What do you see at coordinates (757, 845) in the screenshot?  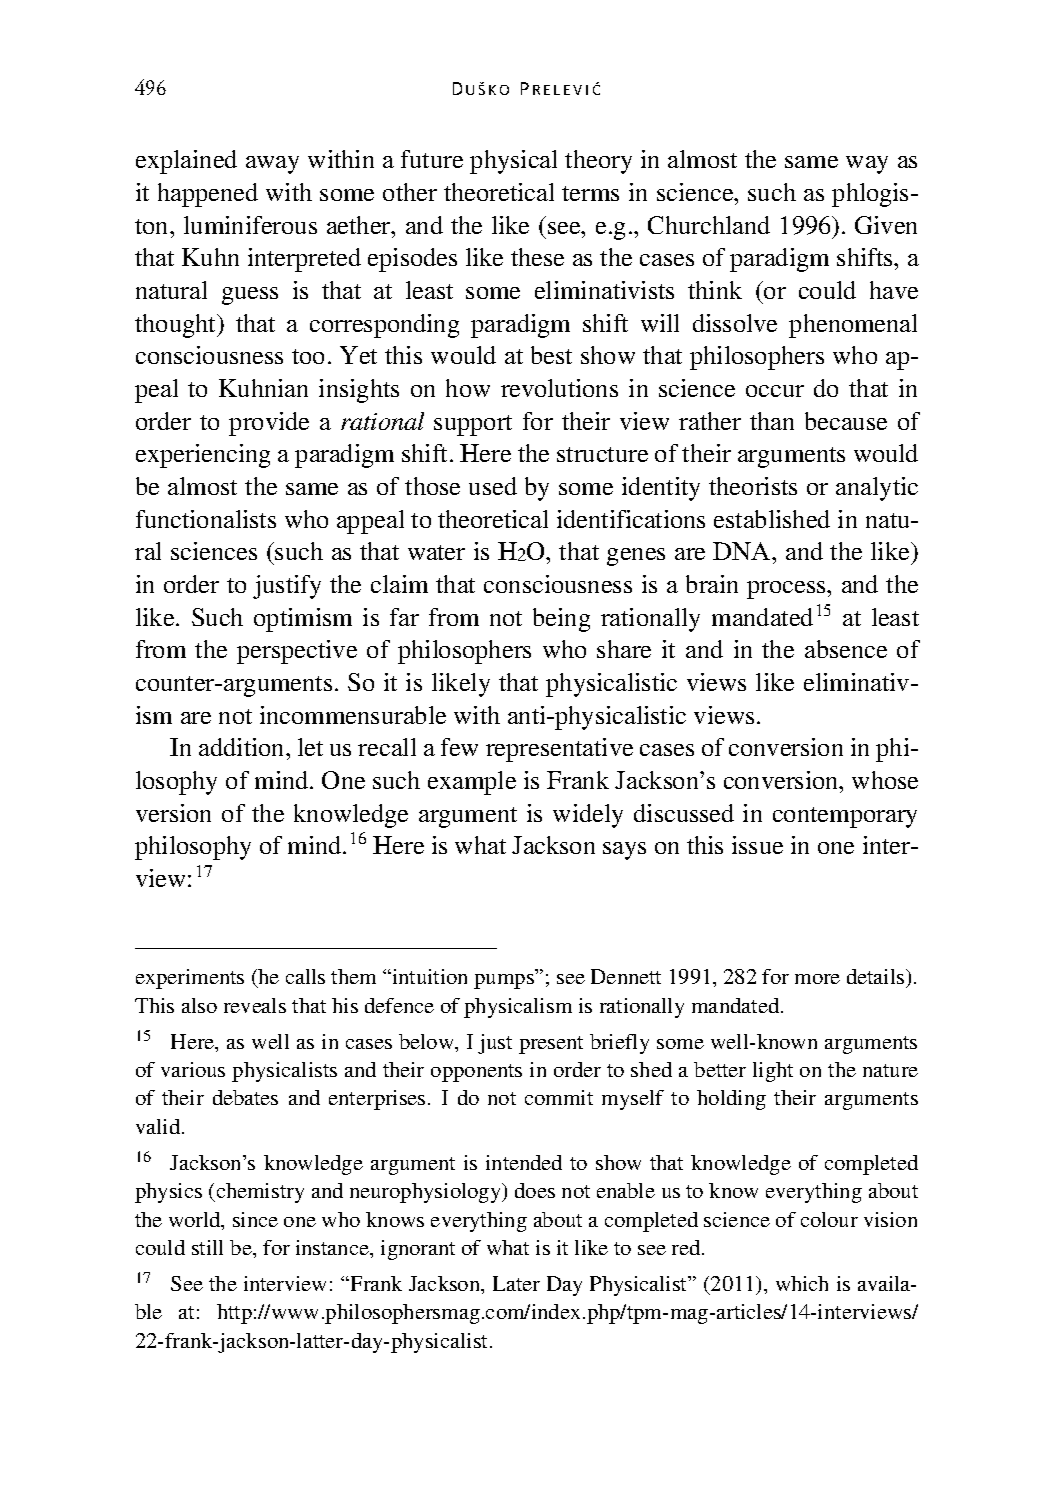 I see `issue` at bounding box center [757, 845].
